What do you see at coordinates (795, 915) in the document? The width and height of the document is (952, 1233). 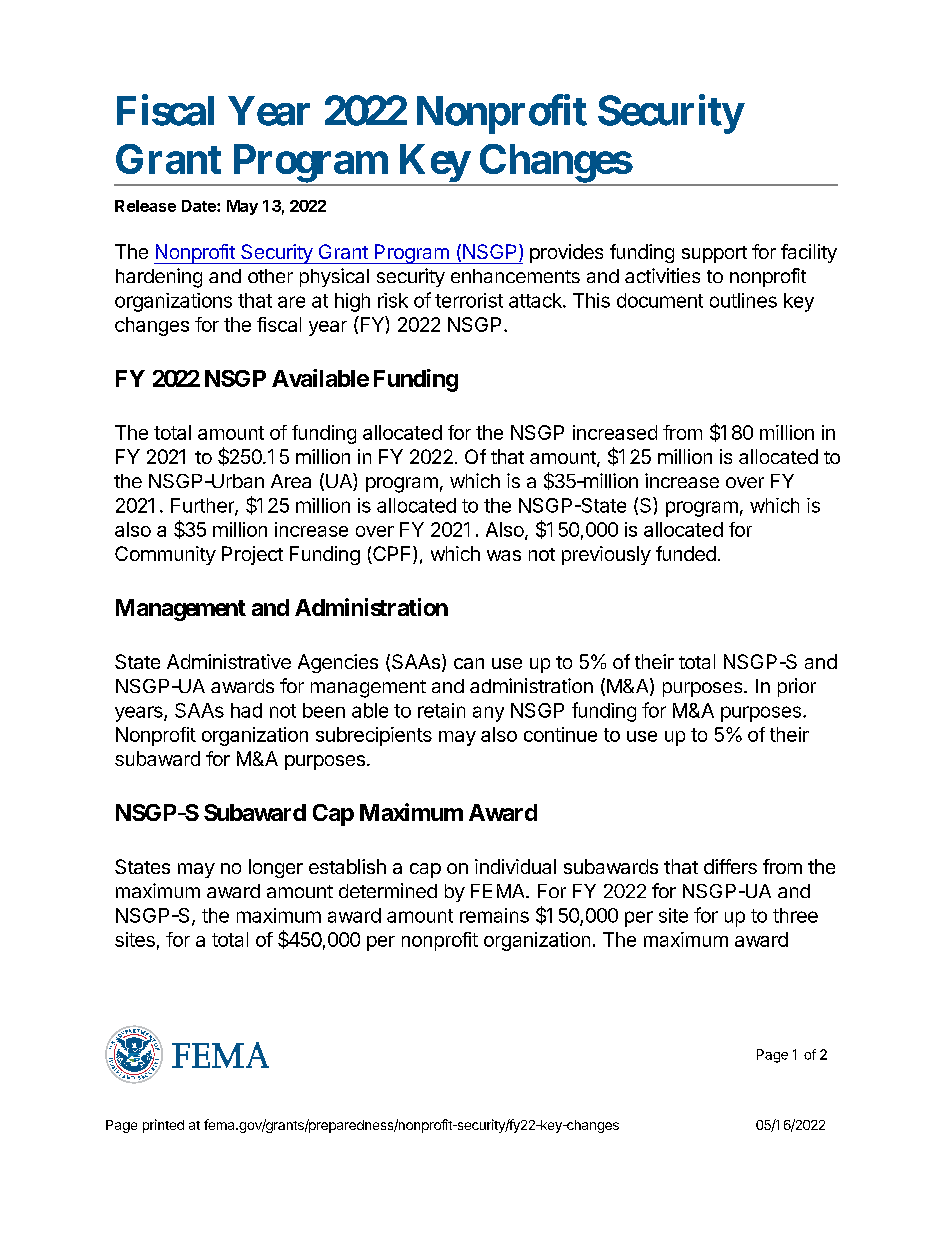 I see `three` at bounding box center [795, 915].
